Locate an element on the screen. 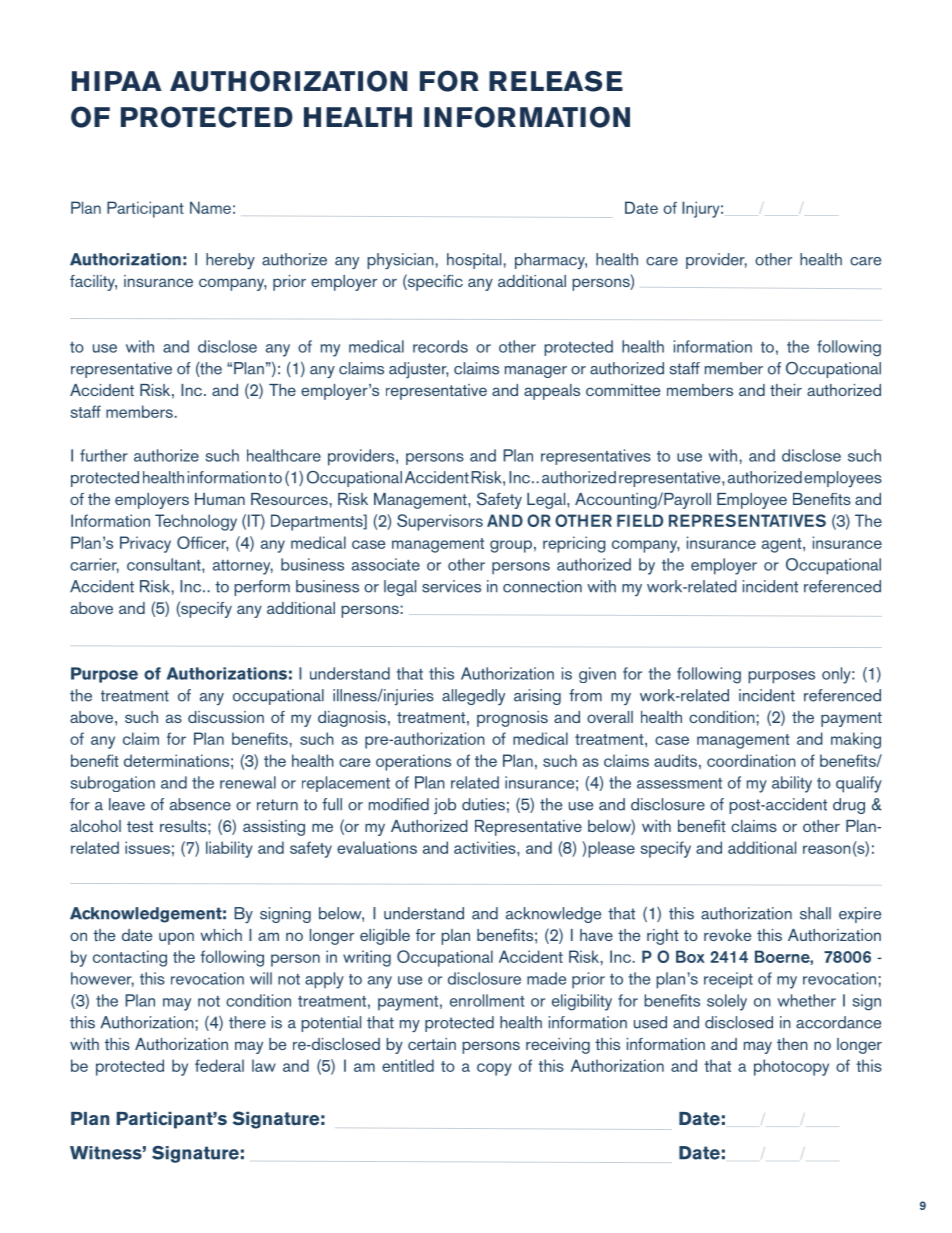 Image resolution: width=952 pixels, height=1233 pixels. hospital is located at coordinates (474, 261).
